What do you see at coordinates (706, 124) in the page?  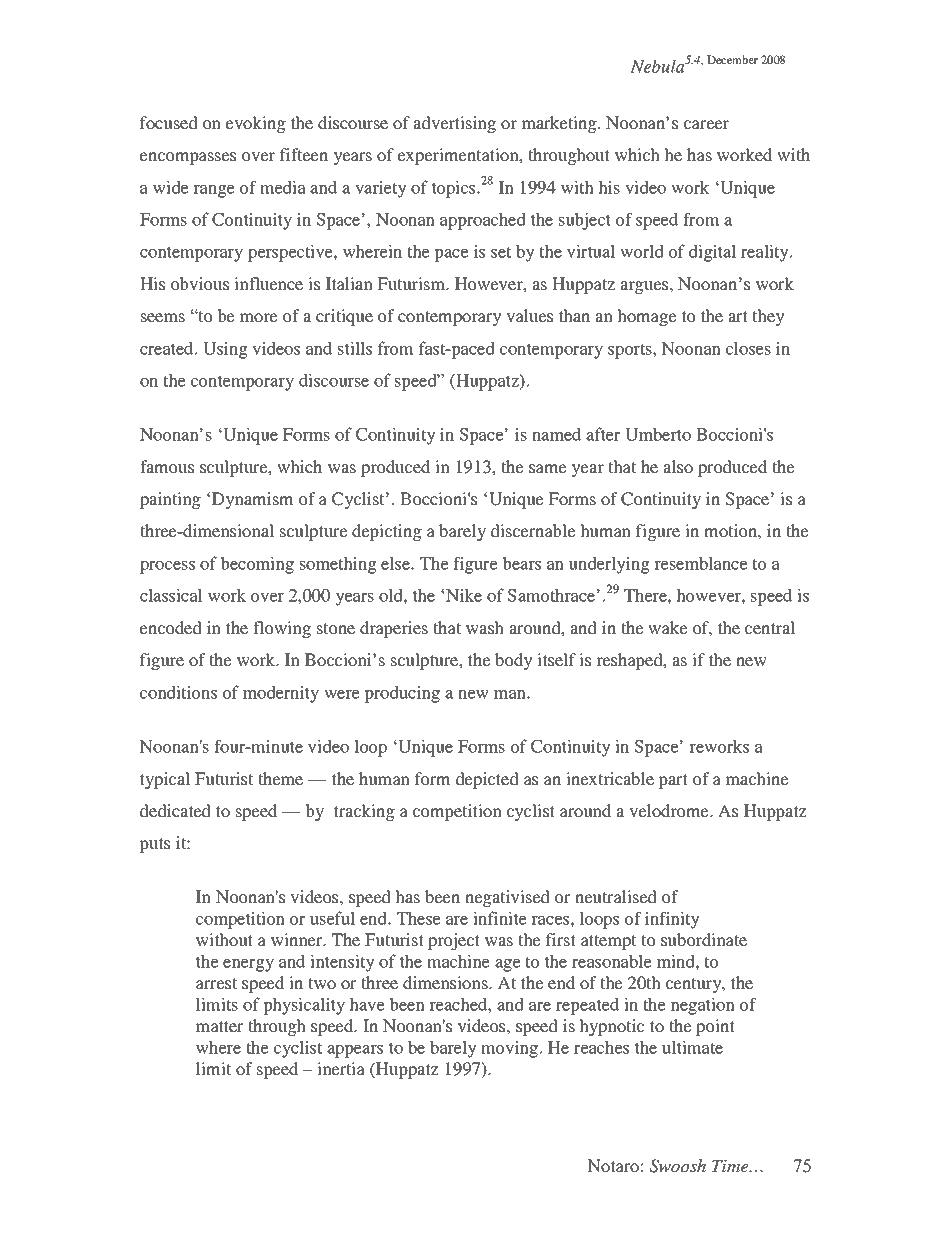 I see `career` at bounding box center [706, 124].
